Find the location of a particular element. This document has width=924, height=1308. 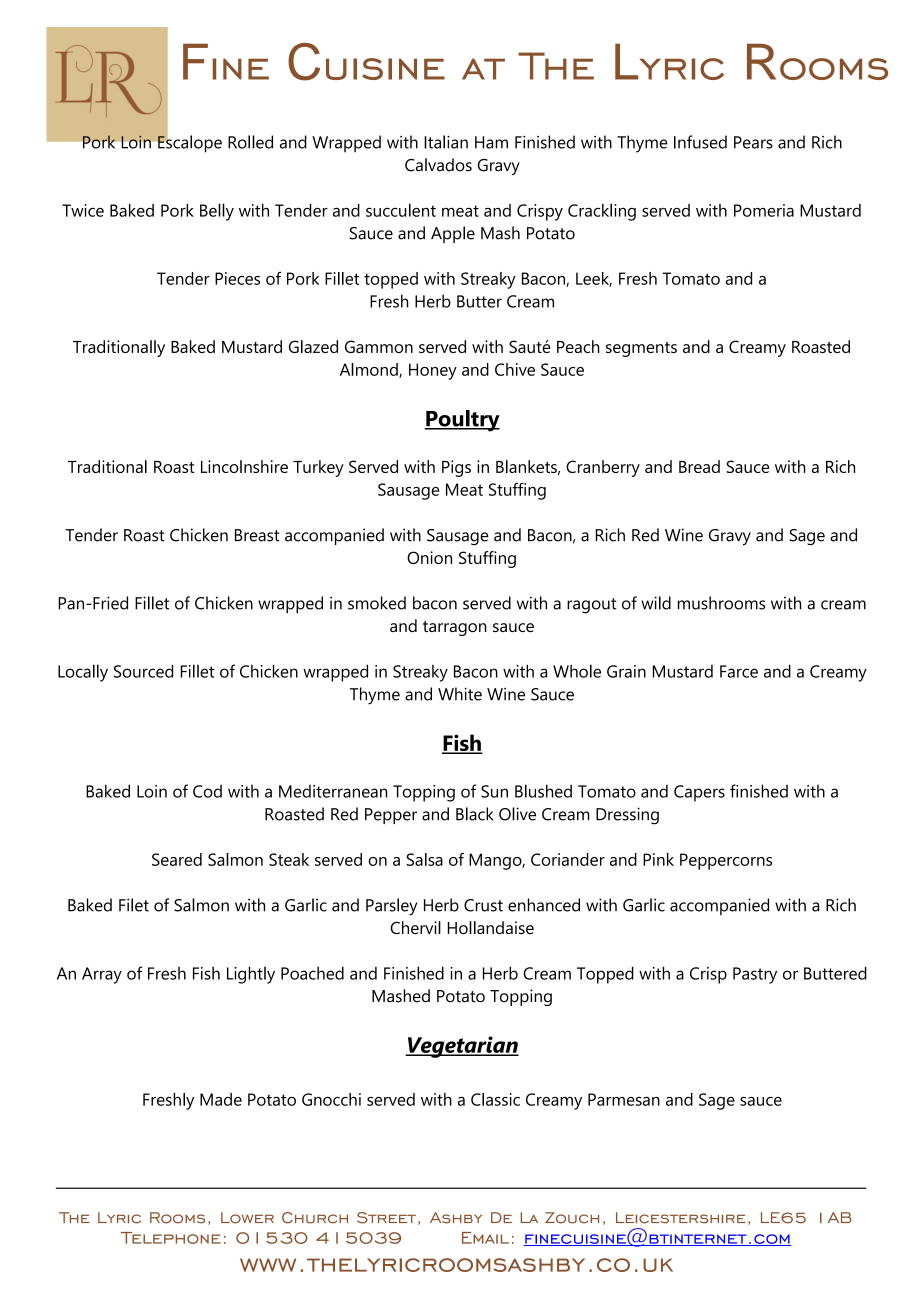

Telephone is located at coordinates (171, 1238).
